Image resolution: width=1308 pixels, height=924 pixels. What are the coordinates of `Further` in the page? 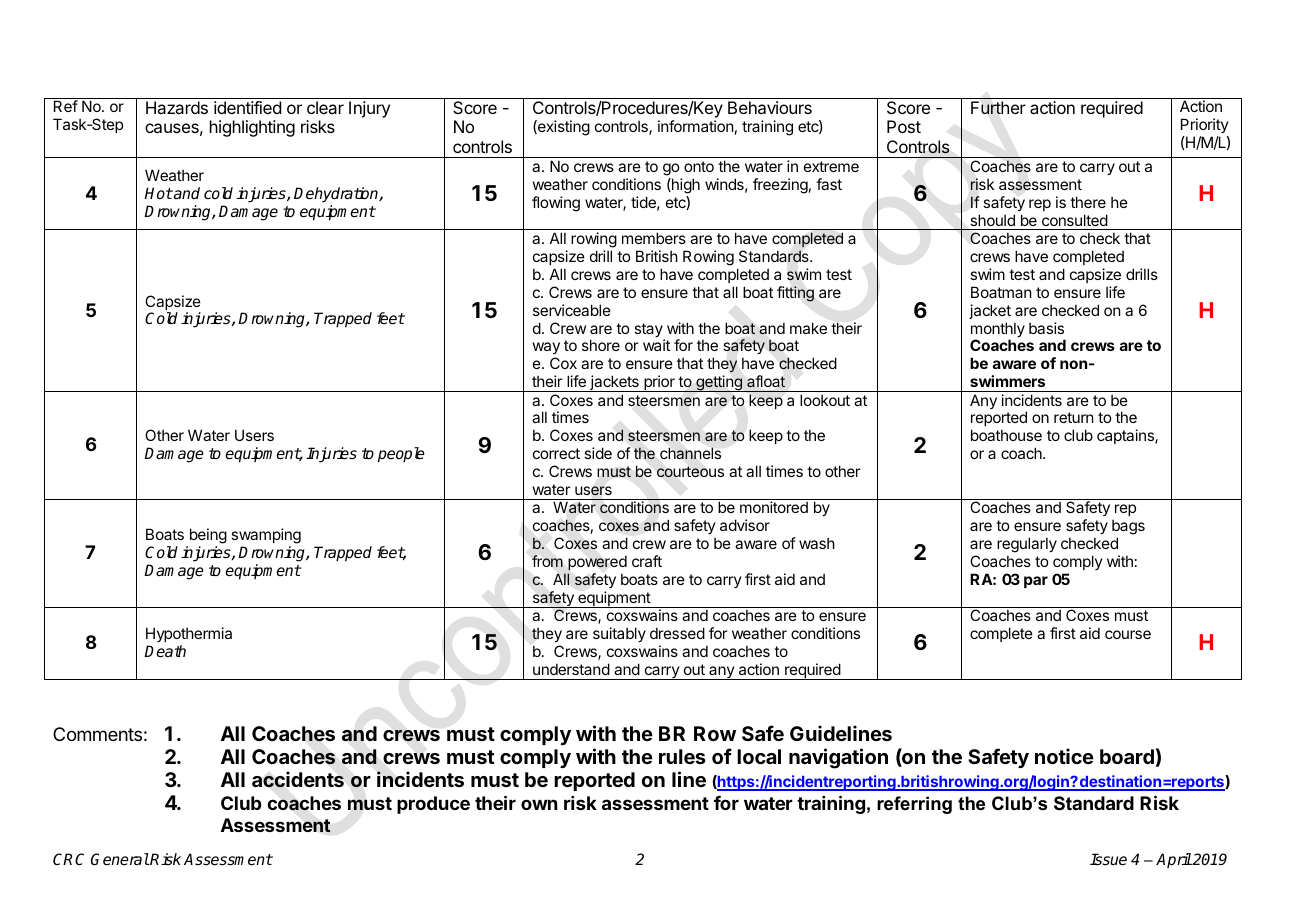 It's located at (998, 107).
